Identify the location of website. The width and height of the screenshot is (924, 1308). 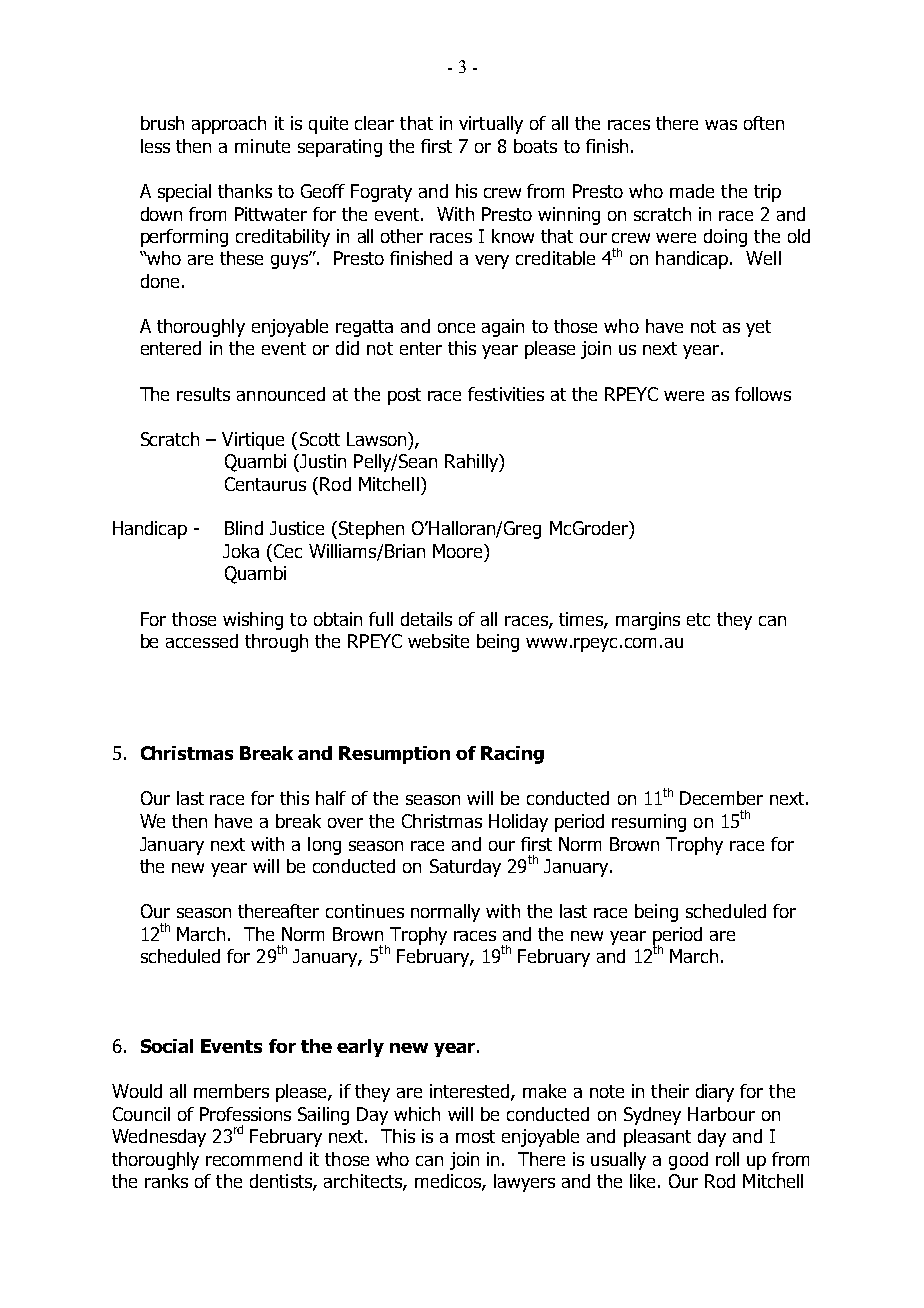
(438, 641).
